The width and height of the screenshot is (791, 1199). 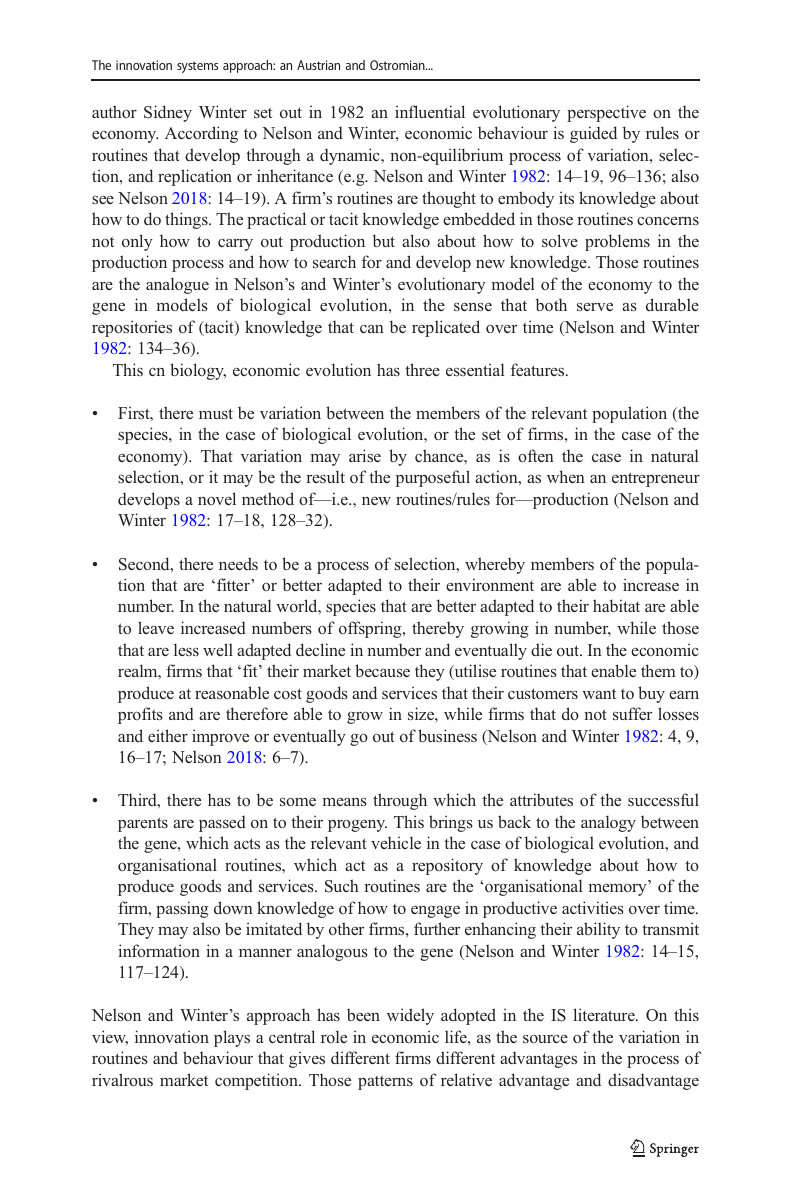 I want to click on analogy, so click(x=608, y=823).
